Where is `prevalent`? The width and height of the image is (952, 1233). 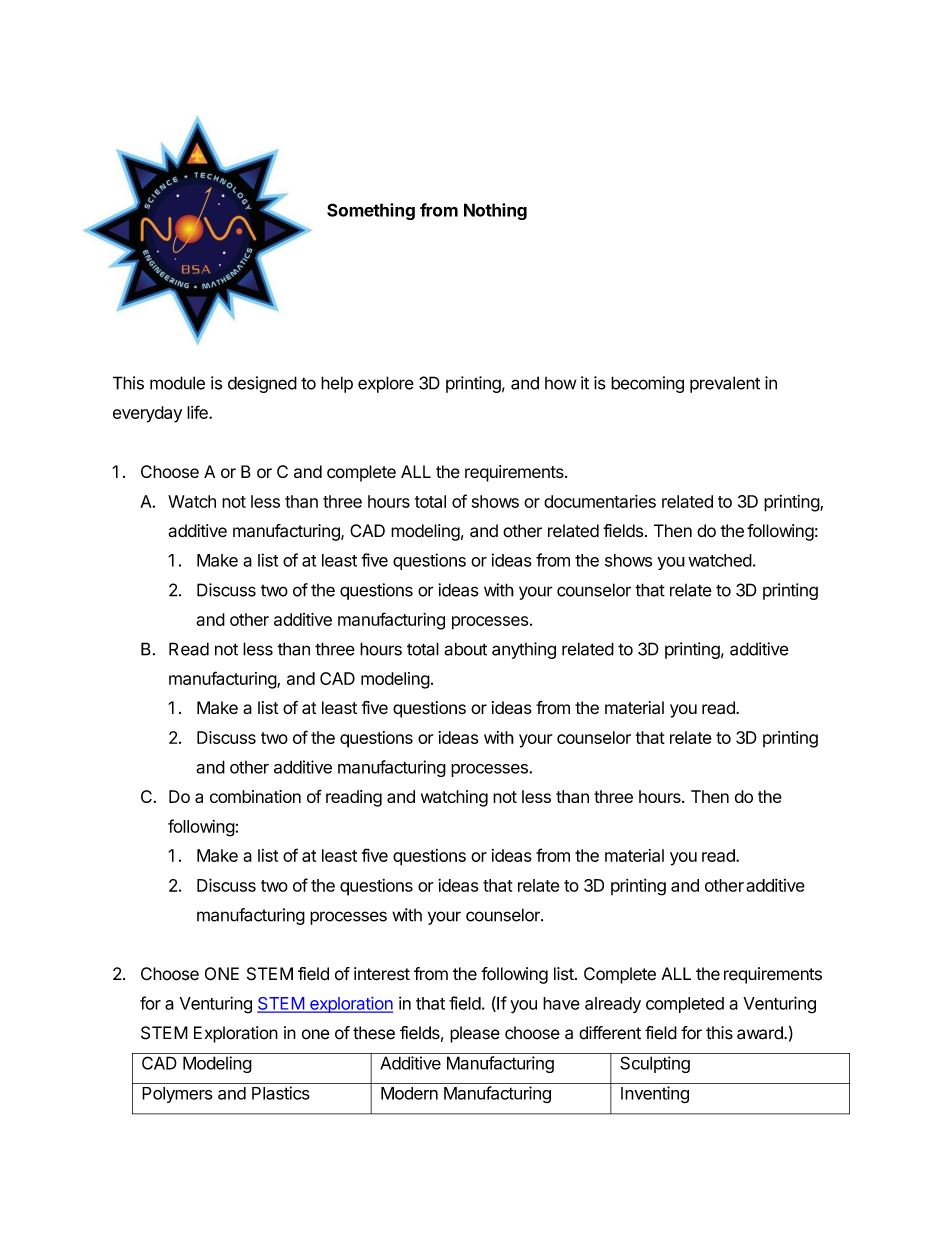 prevalent is located at coordinates (725, 384).
